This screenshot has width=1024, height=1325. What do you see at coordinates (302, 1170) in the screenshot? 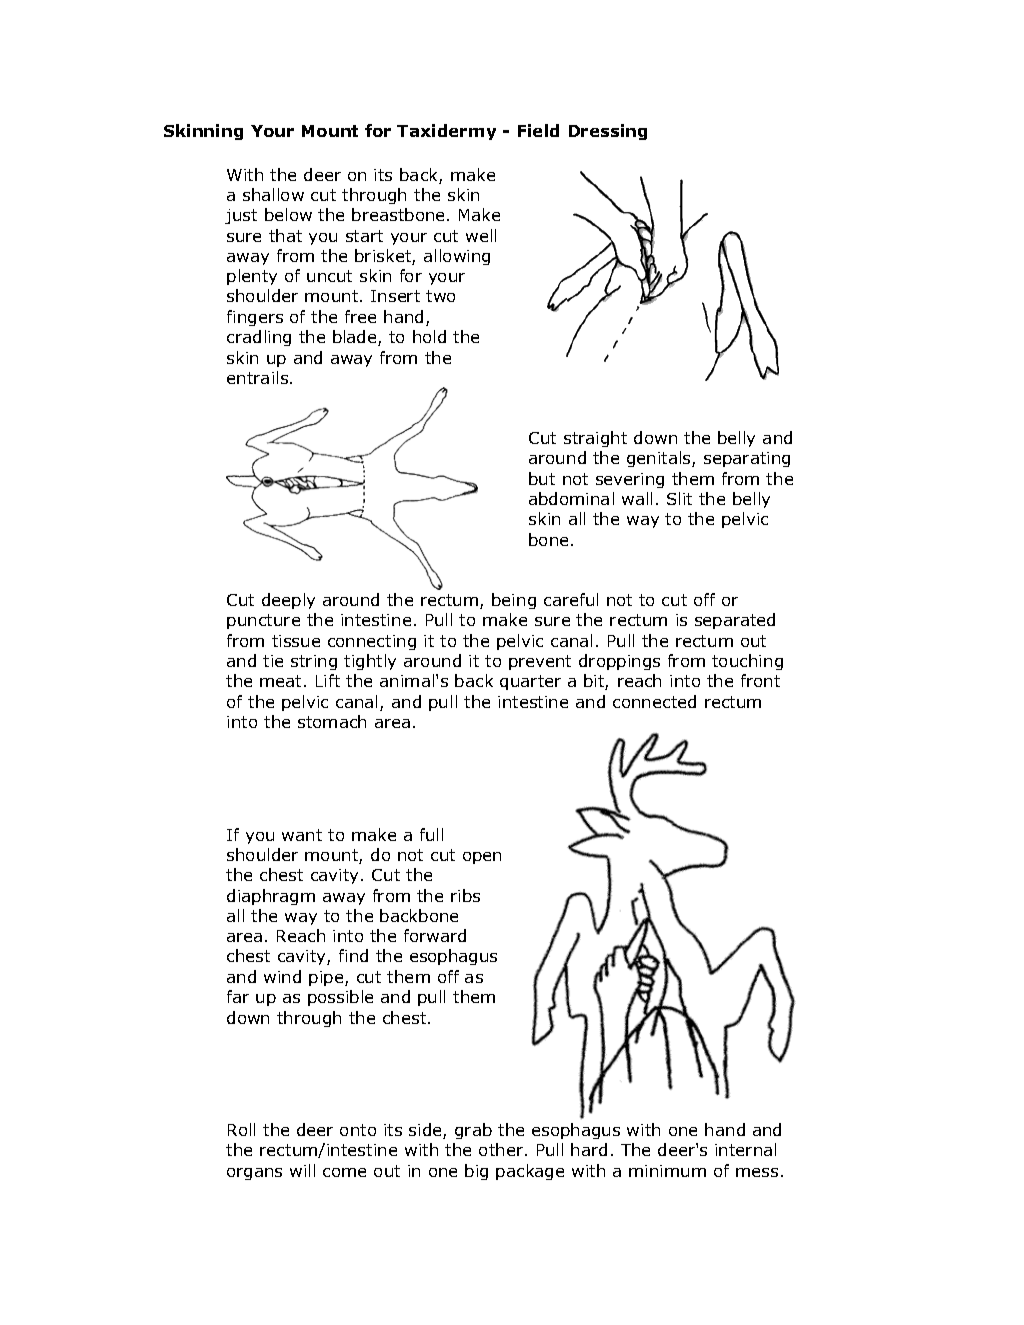
I see `will` at bounding box center [302, 1170].
